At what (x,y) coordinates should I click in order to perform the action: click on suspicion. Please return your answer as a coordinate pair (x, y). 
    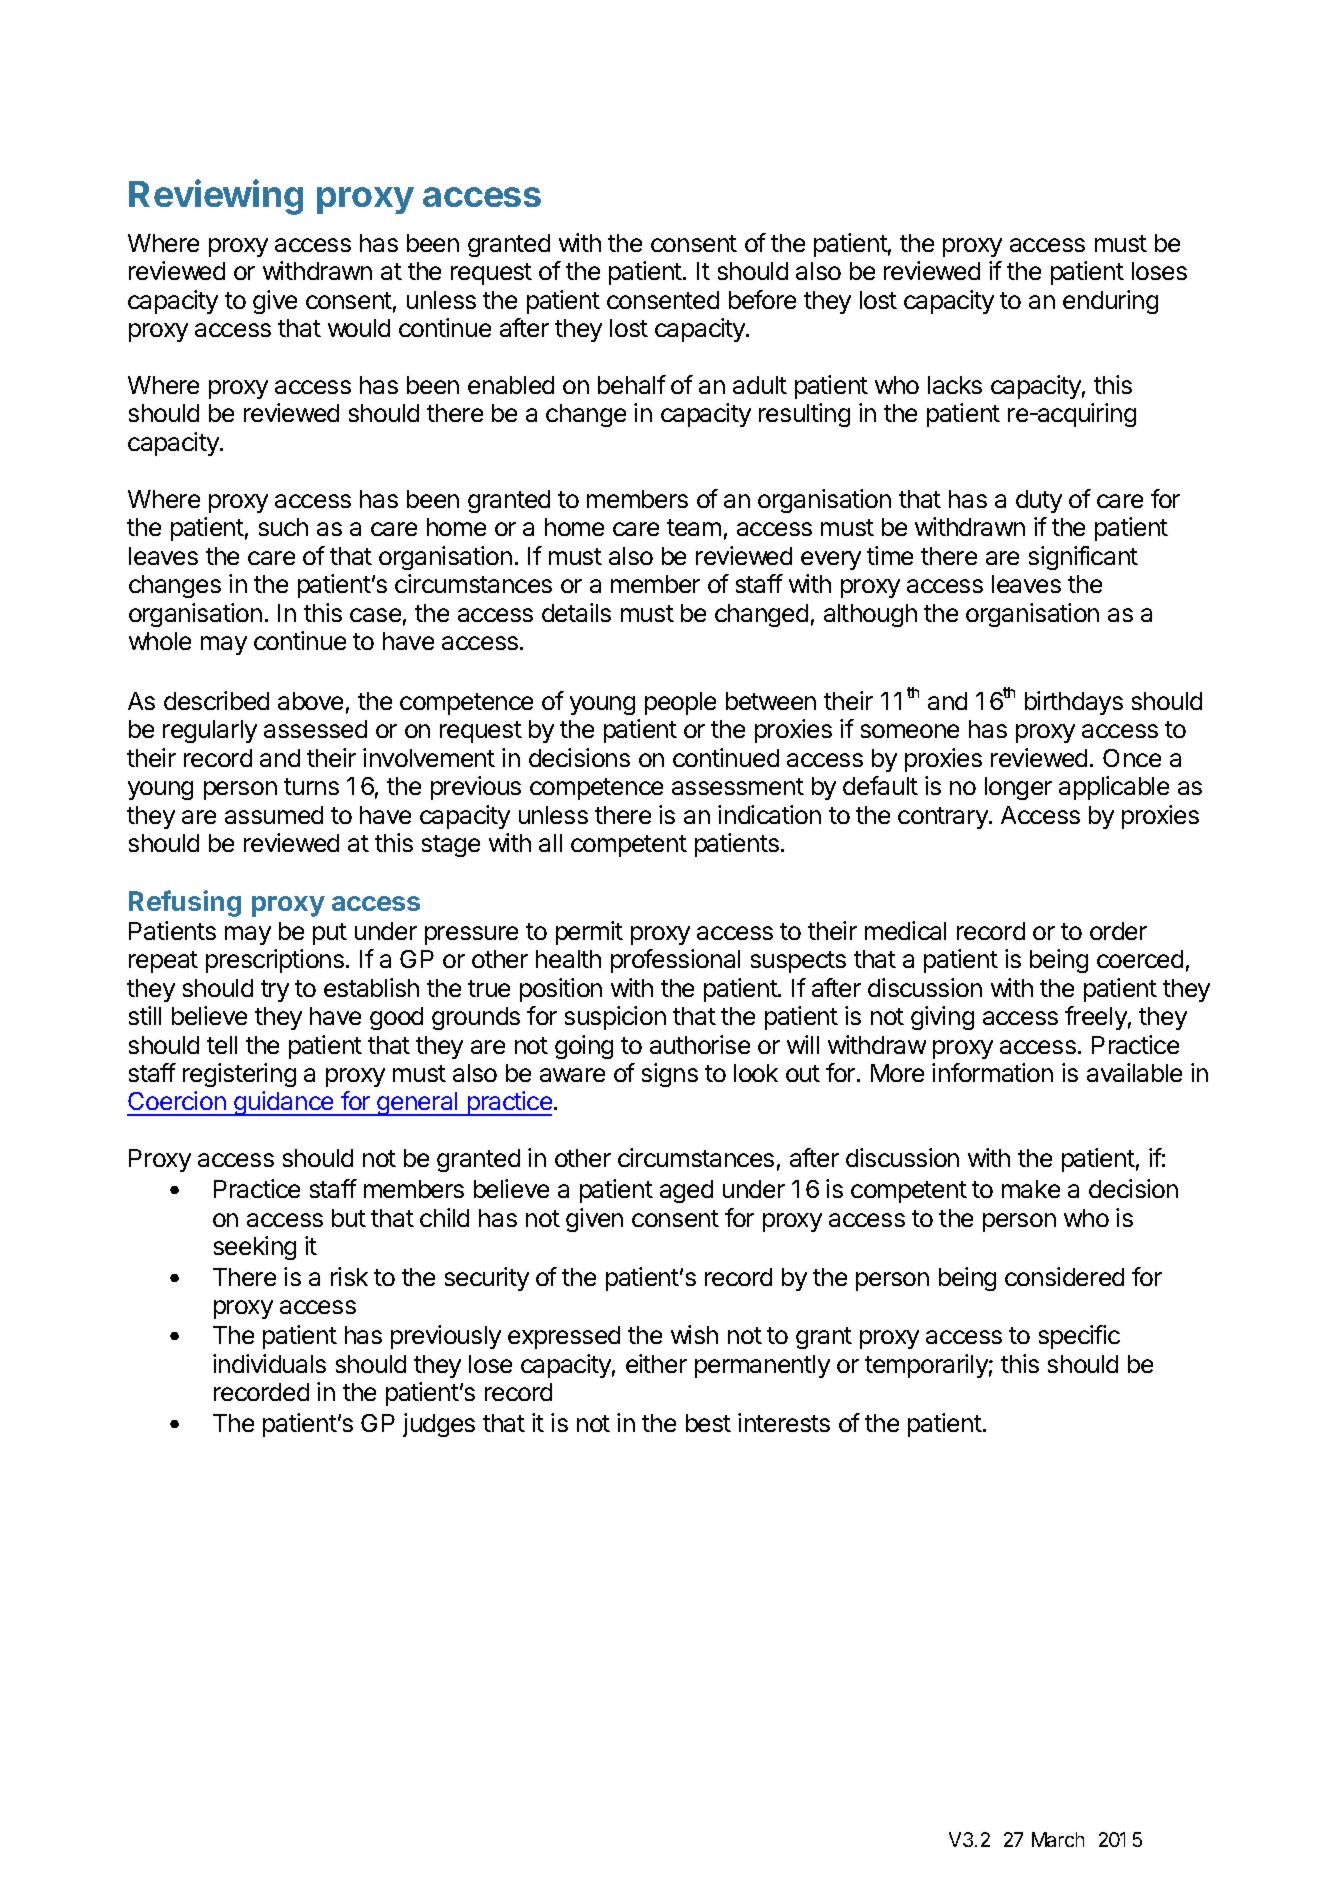
    Looking at the image, I should click on (615, 1018).
